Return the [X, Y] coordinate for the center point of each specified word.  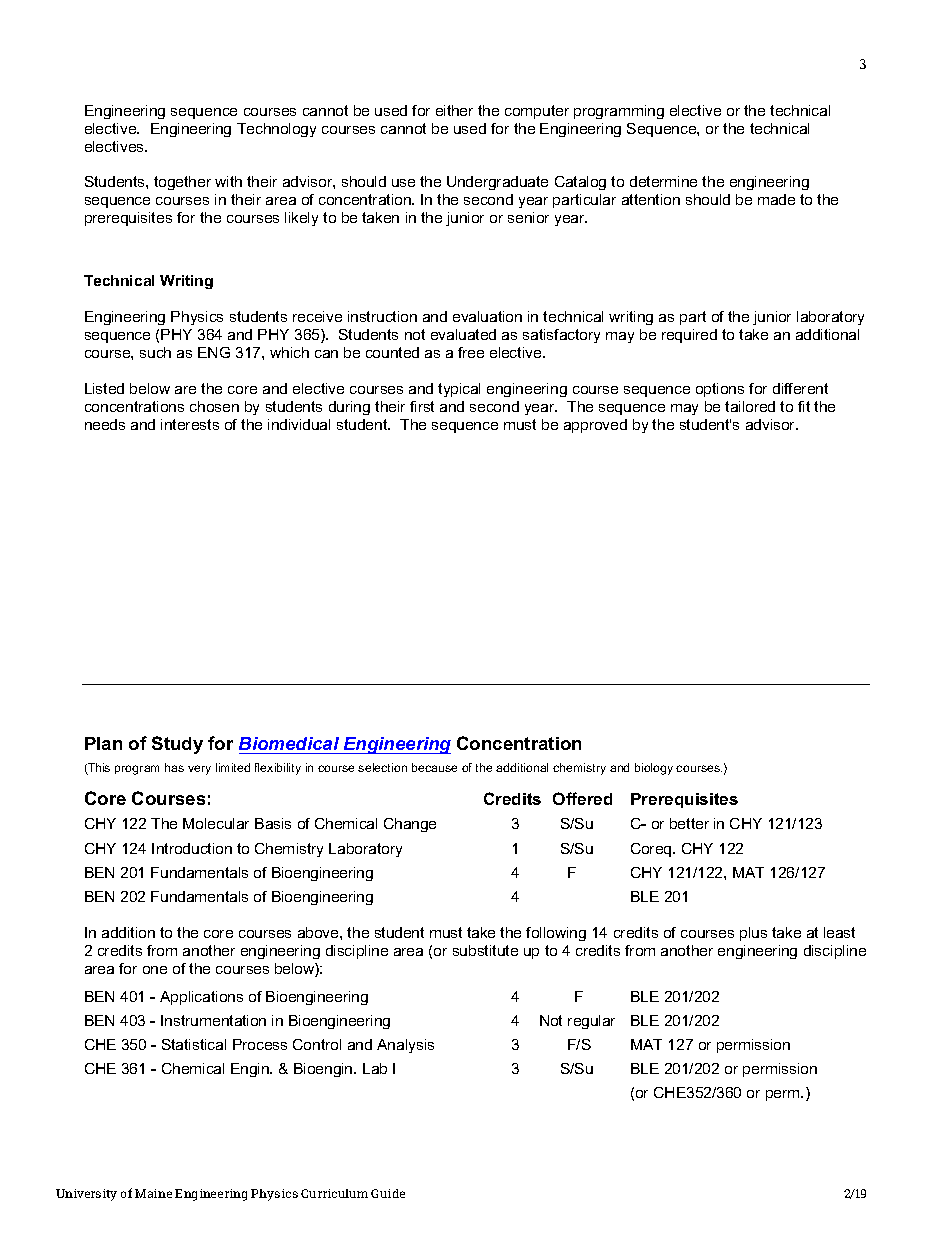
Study [177, 745]
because [434, 767]
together [182, 183]
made [776, 199]
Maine [153, 1193]
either [454, 110]
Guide [388, 1193]
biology [654, 769]
